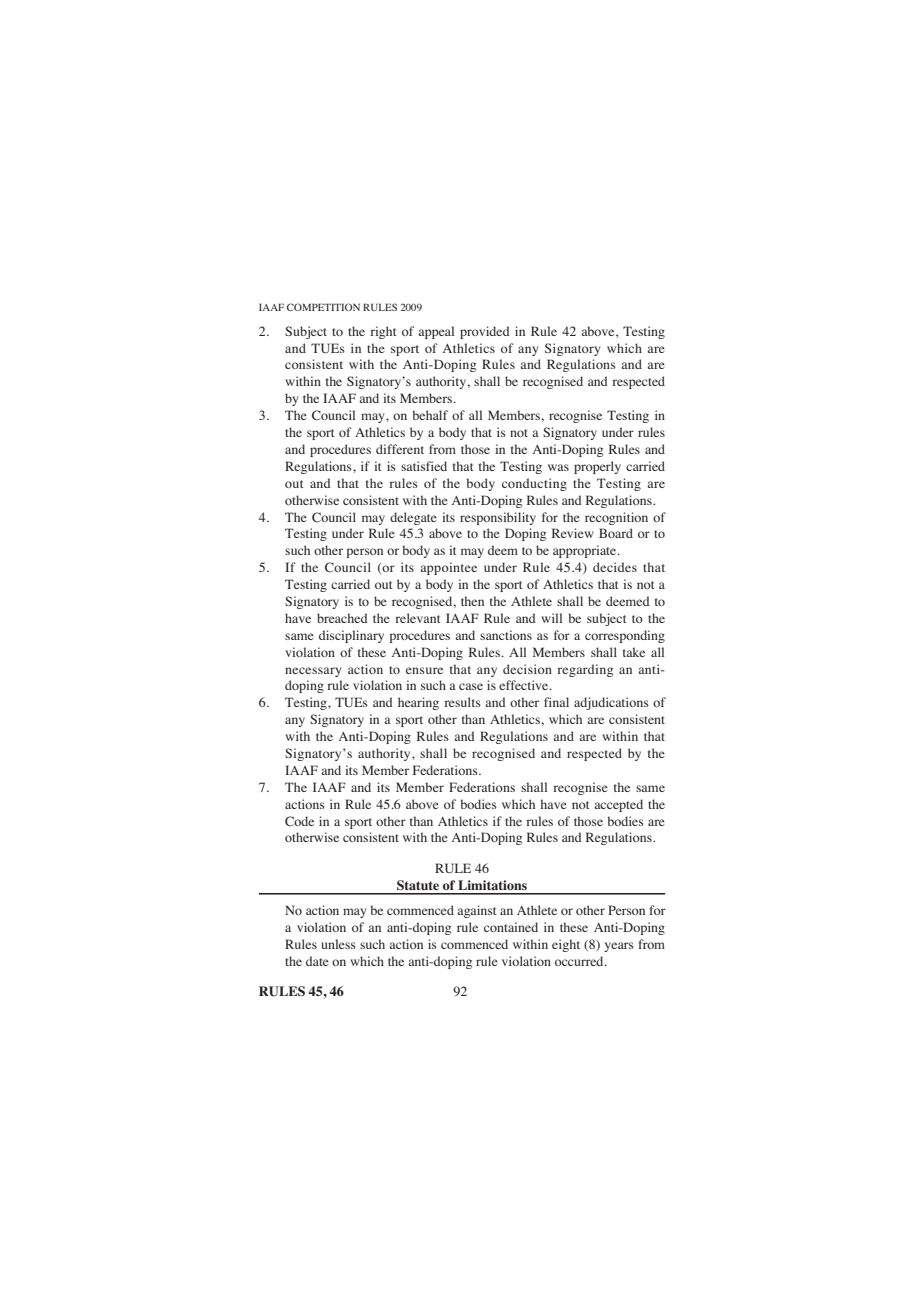  I want to click on COMPETITION, so click(323, 307).
